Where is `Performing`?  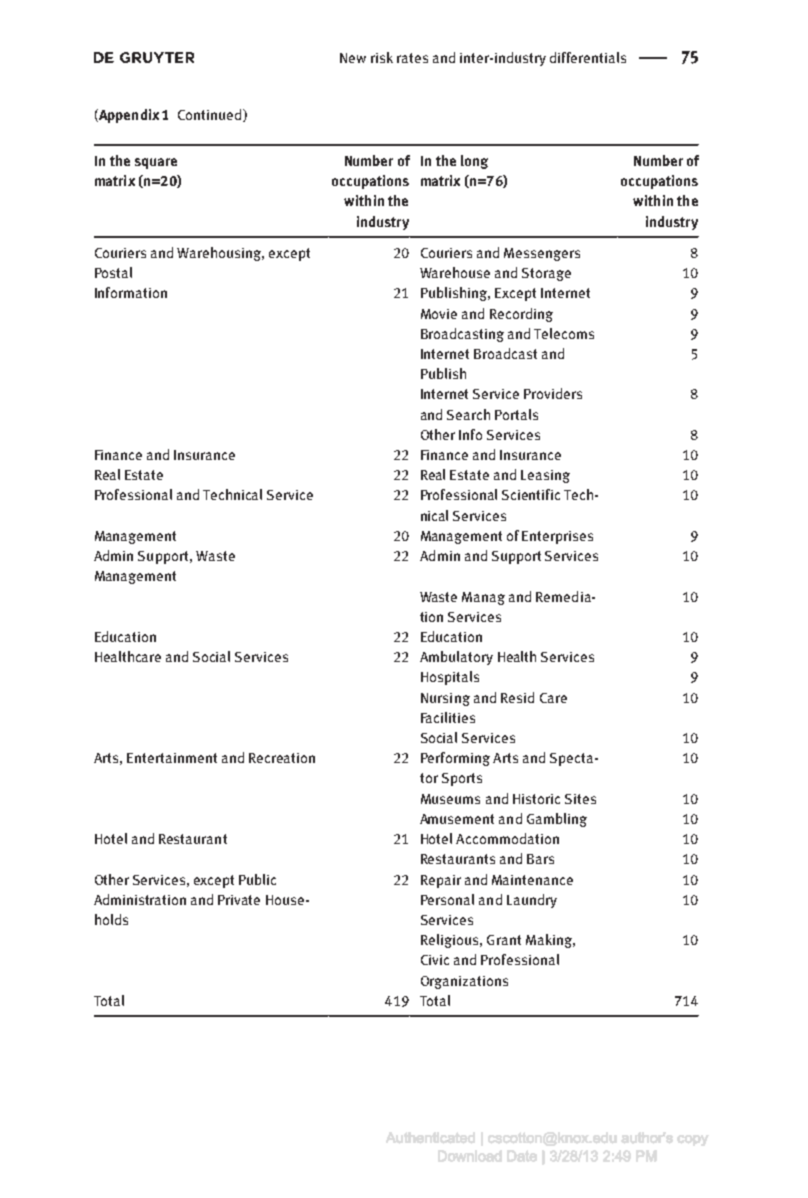 Performing is located at coordinates (455, 759).
